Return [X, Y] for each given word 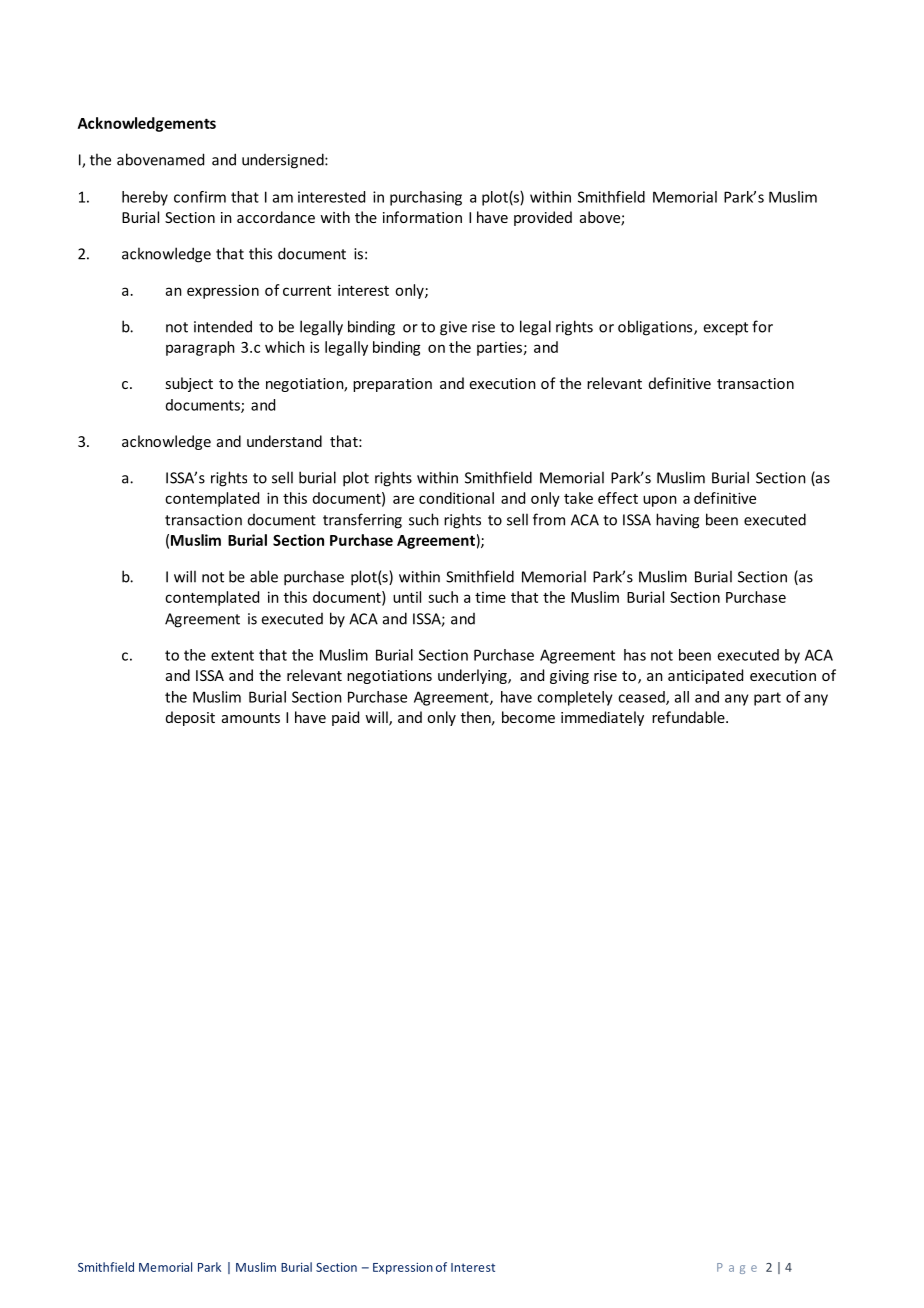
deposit [190, 718]
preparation [392, 385]
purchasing [426, 198]
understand [284, 441]
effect [618, 498]
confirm [200, 197]
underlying [473, 676]
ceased [642, 698]
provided [543, 218]
